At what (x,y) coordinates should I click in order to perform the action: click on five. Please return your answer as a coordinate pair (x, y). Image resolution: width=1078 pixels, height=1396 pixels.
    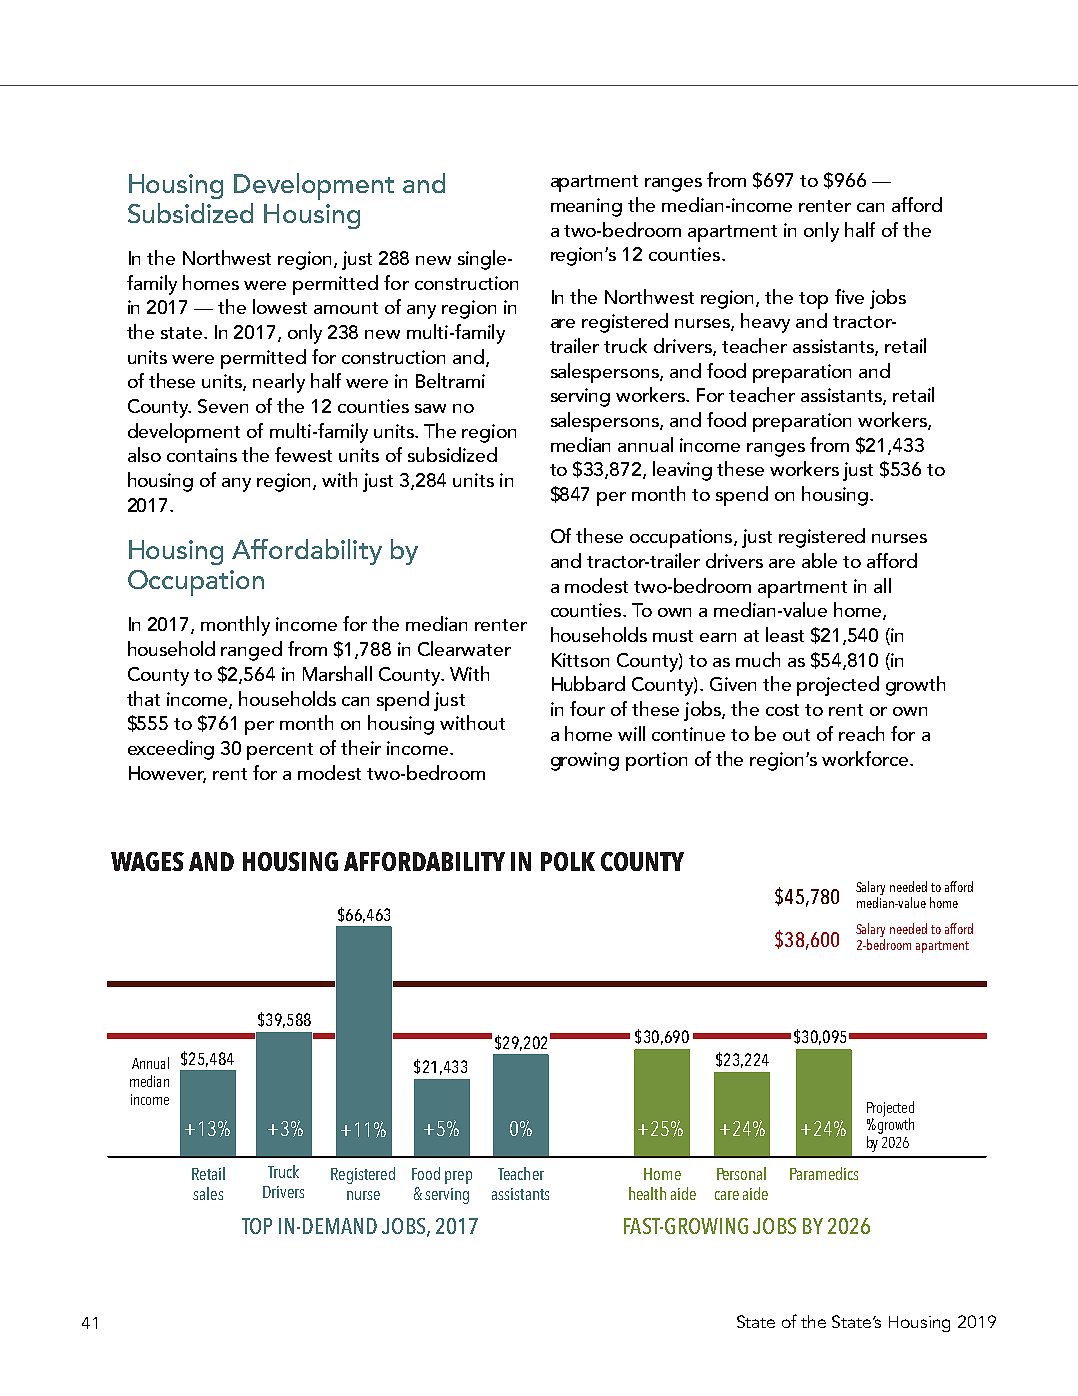
    Looking at the image, I should click on (849, 296).
